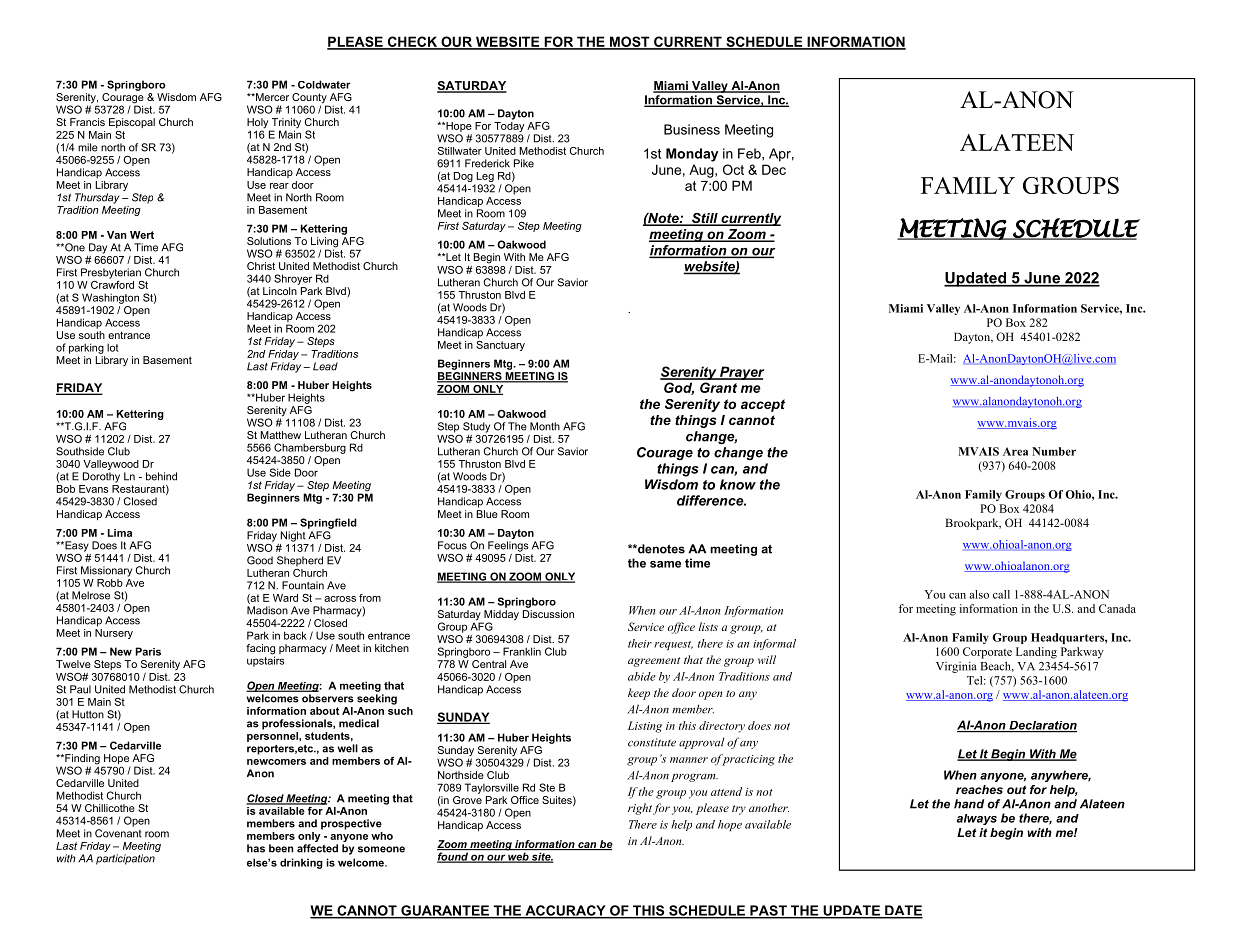 The width and height of the screenshot is (1233, 952). I want to click on Month, so click(545, 426).
